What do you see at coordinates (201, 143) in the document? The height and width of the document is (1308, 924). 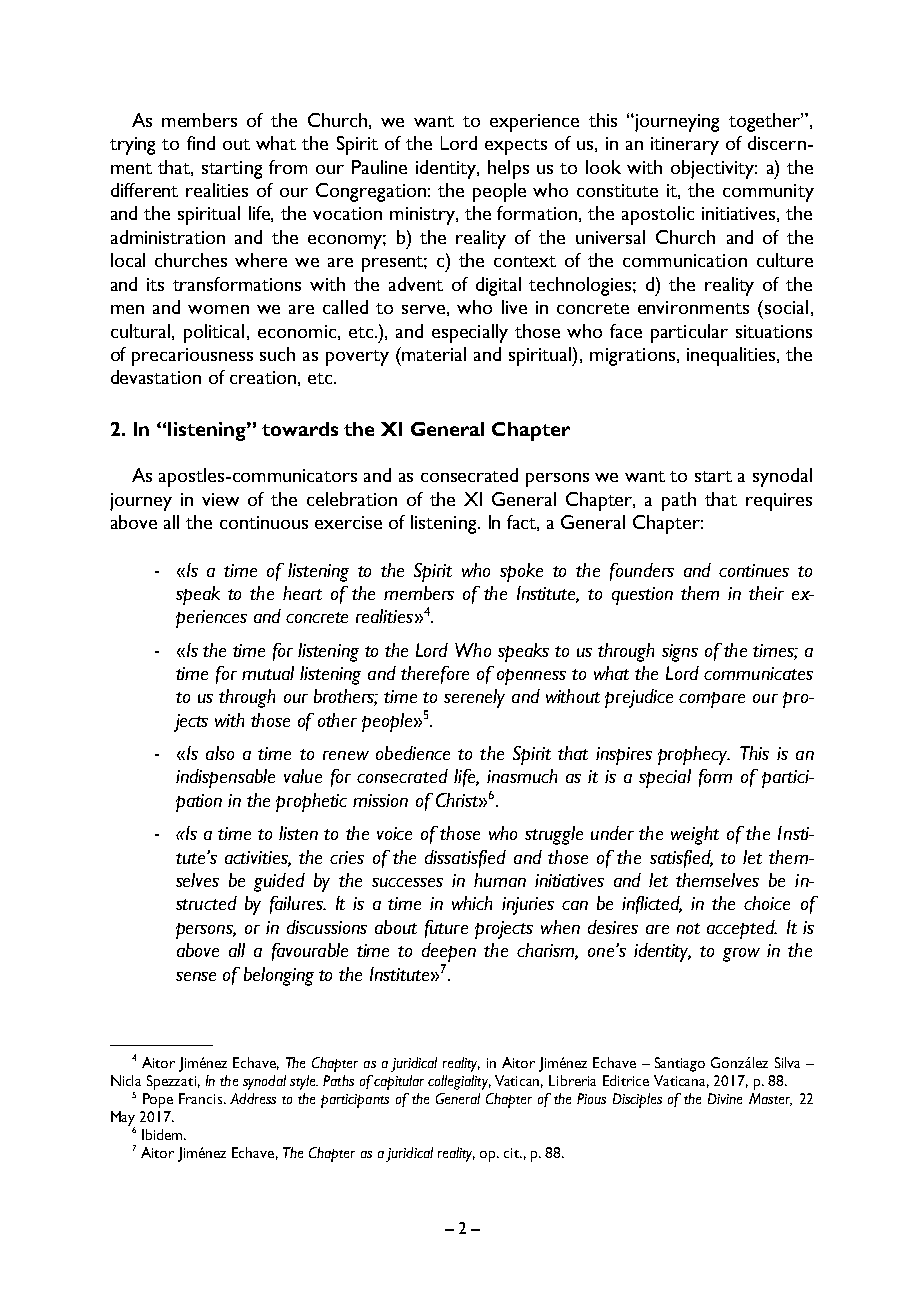 I see `find` at bounding box center [201, 143].
